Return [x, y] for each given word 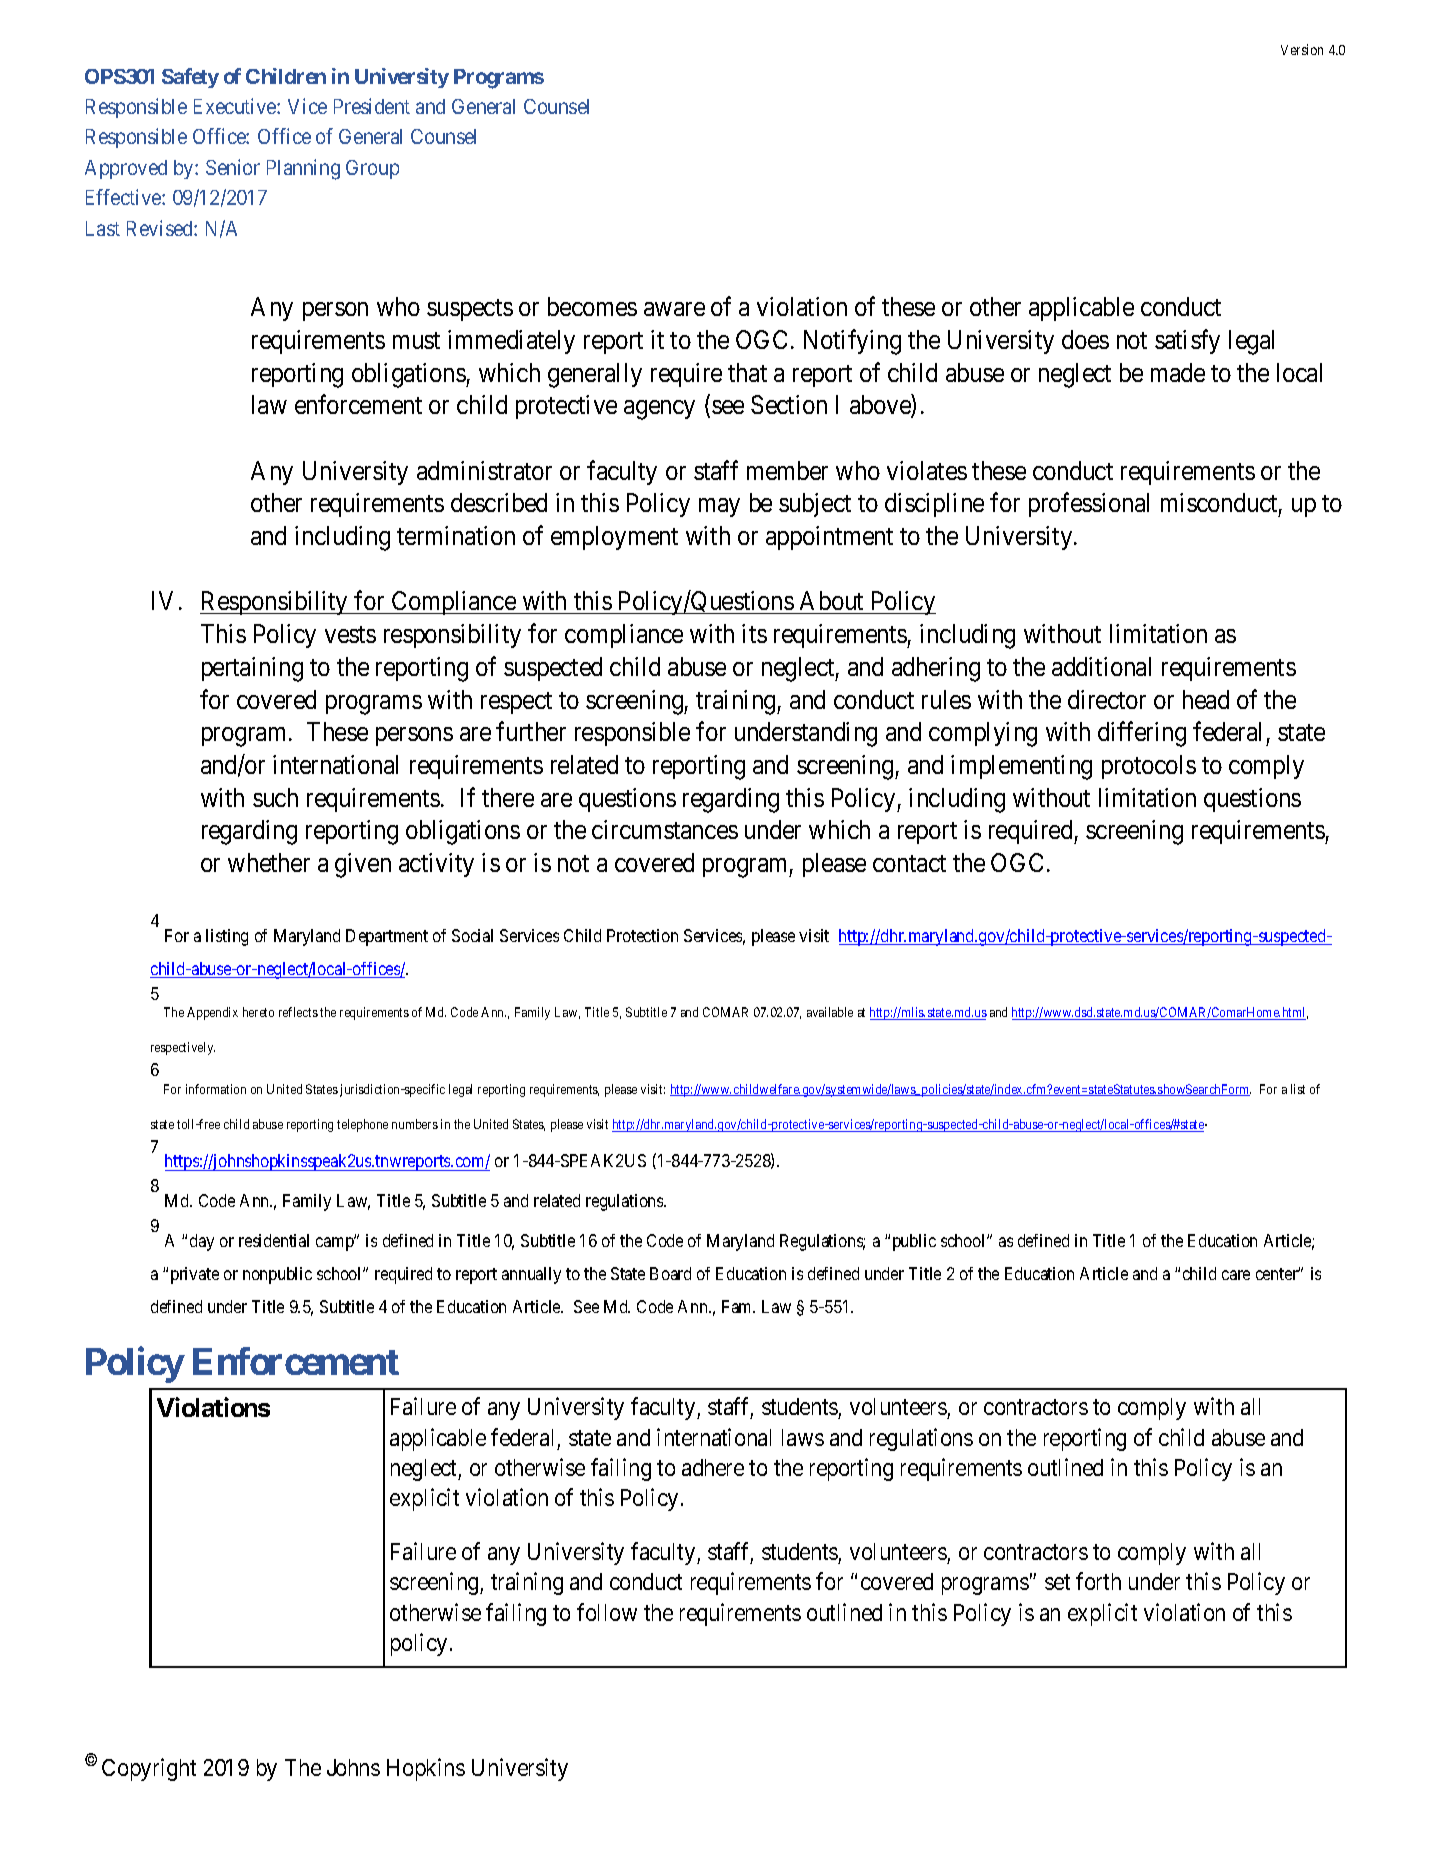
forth [1098, 1581]
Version [1302, 49]
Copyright [149, 1769]
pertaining [252, 669]
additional [1101, 666]
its [754, 633]
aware [674, 309]
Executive [236, 106]
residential [274, 1240]
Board [670, 1273]
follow [607, 1612]
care [1236, 1275]
